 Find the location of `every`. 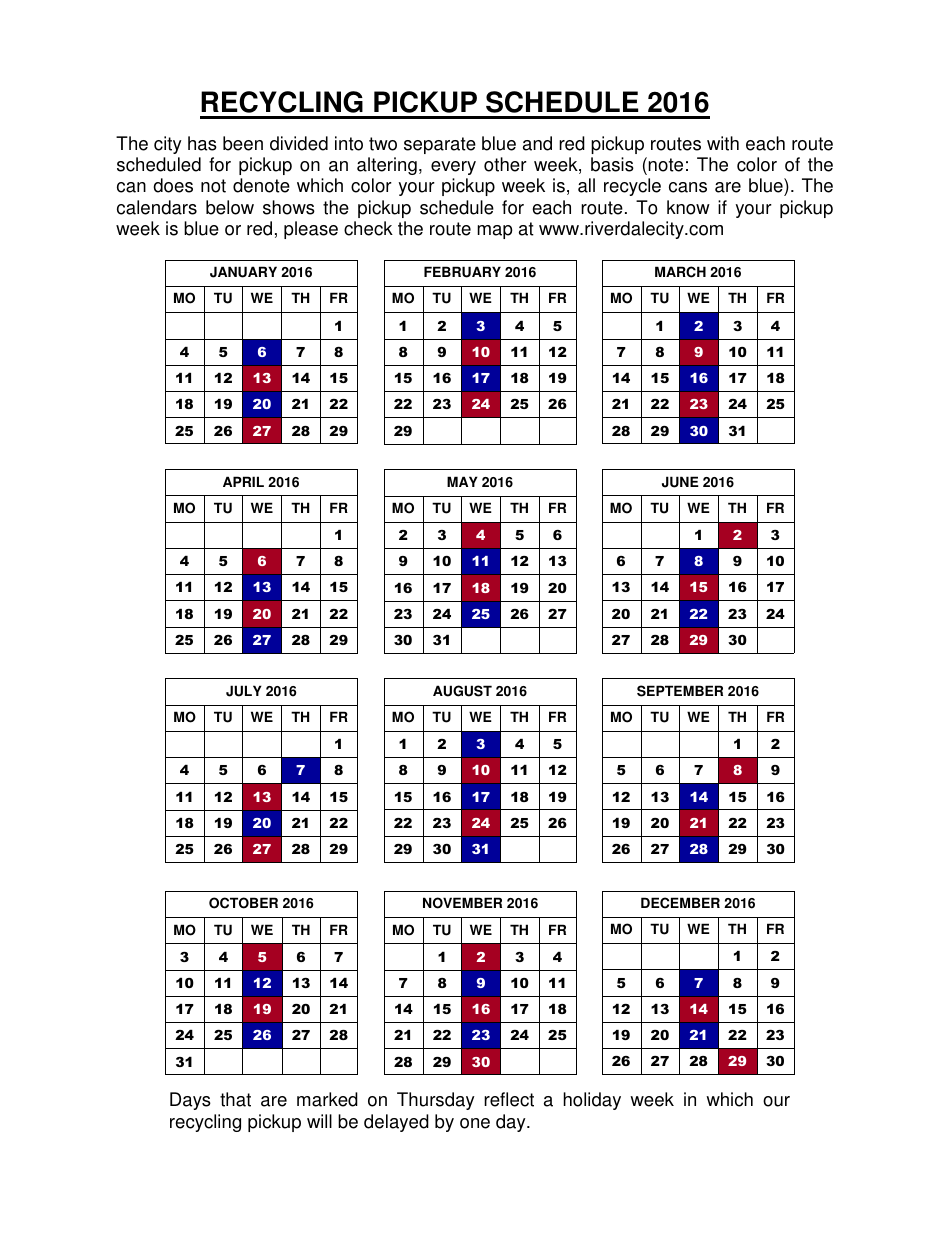

every is located at coordinates (453, 168).
